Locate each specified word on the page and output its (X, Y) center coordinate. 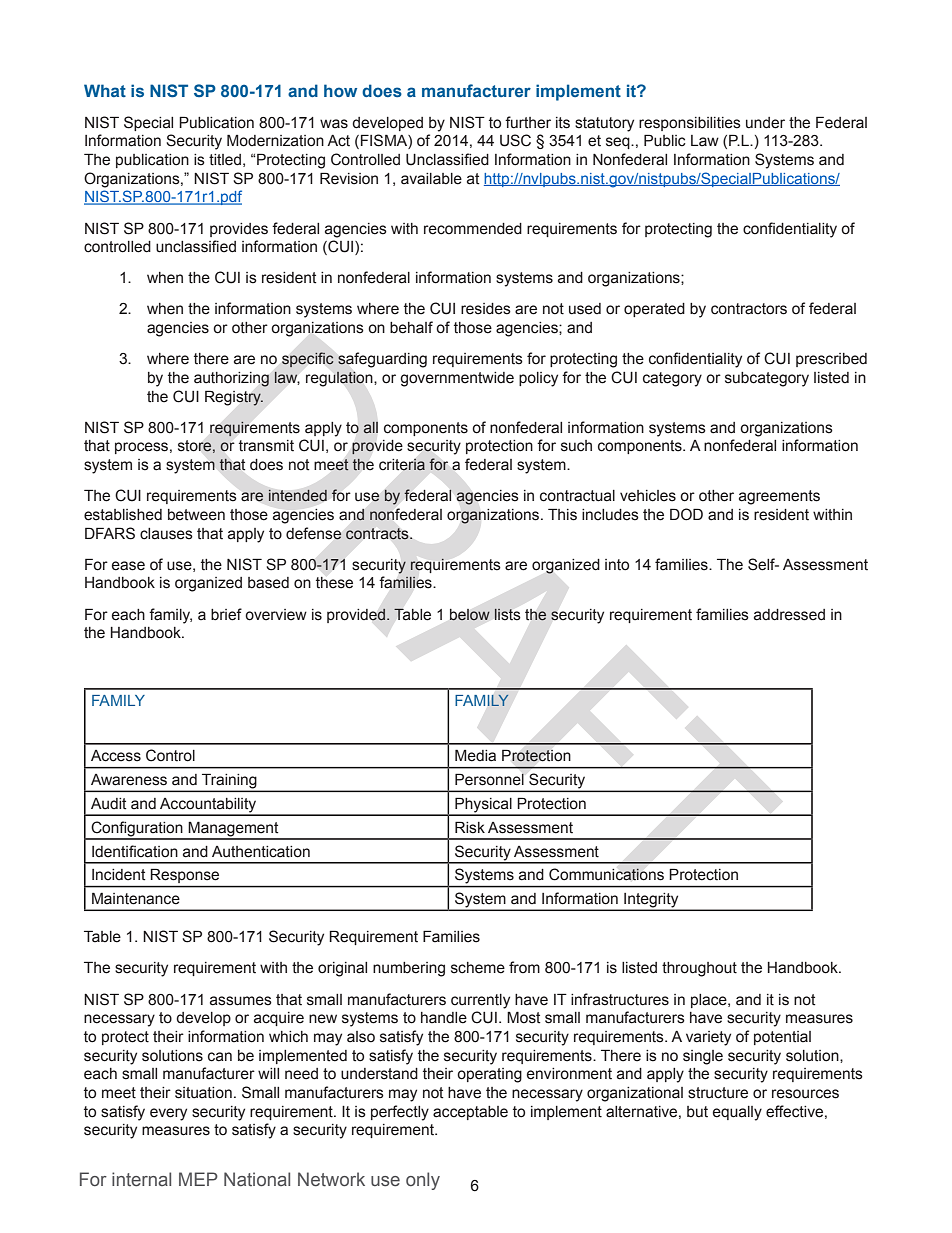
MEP (198, 1179)
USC (515, 140)
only (423, 1181)
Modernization (275, 140)
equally (737, 1113)
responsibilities (690, 124)
